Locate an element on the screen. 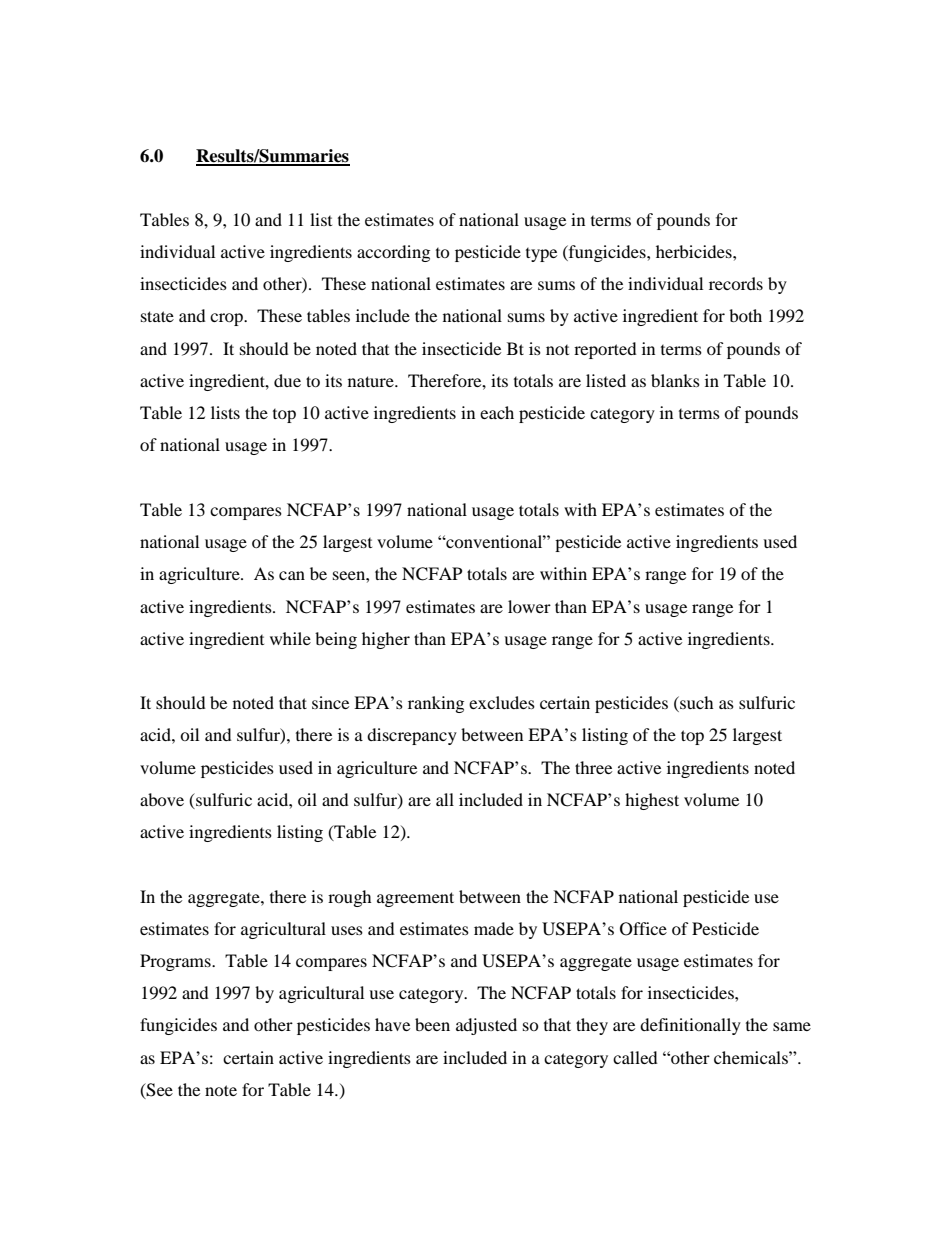  Programs is located at coordinates (176, 962).
